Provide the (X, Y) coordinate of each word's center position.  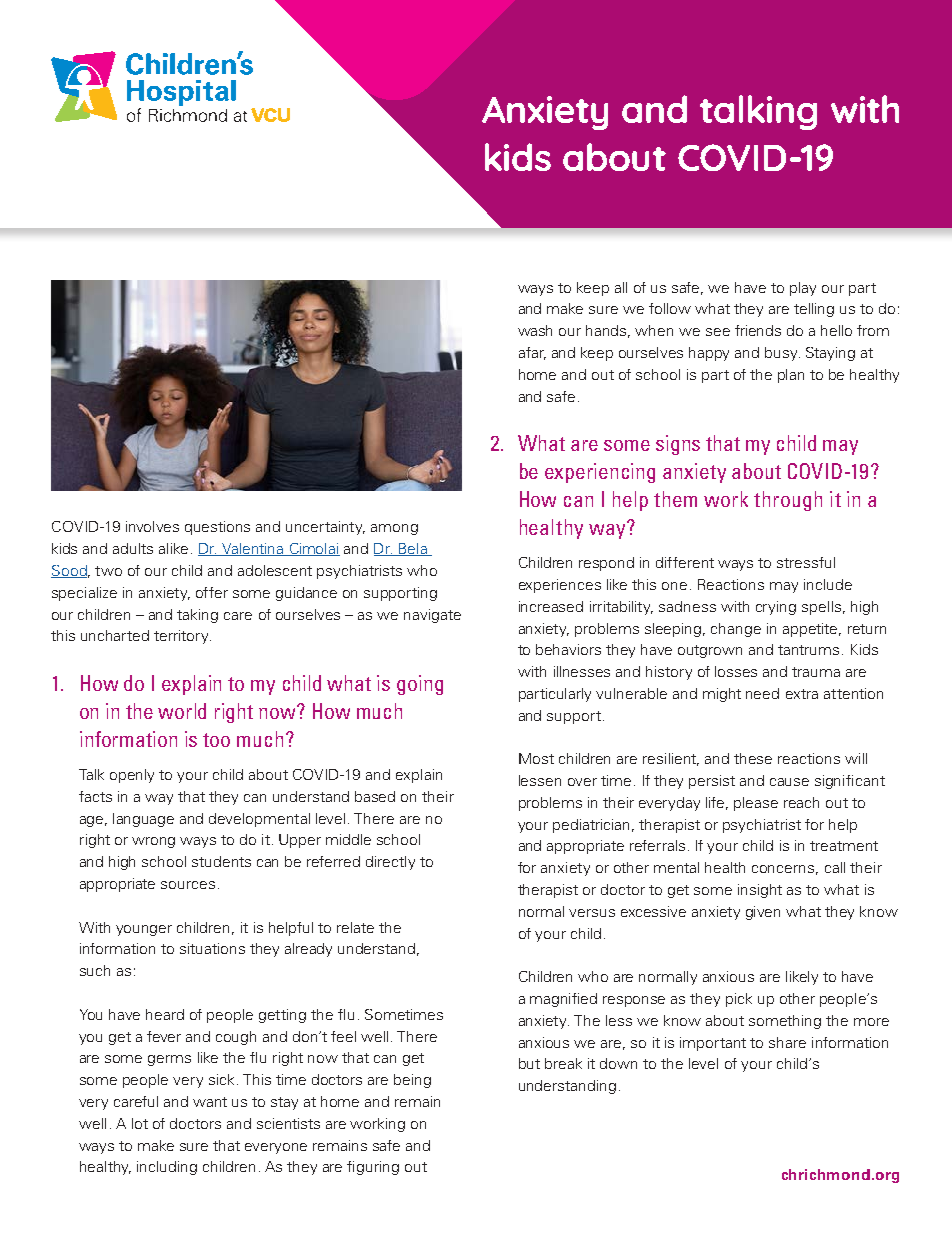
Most (536, 758)
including (167, 1168)
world (182, 711)
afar (532, 353)
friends (758, 330)
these (753, 758)
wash (535, 330)
